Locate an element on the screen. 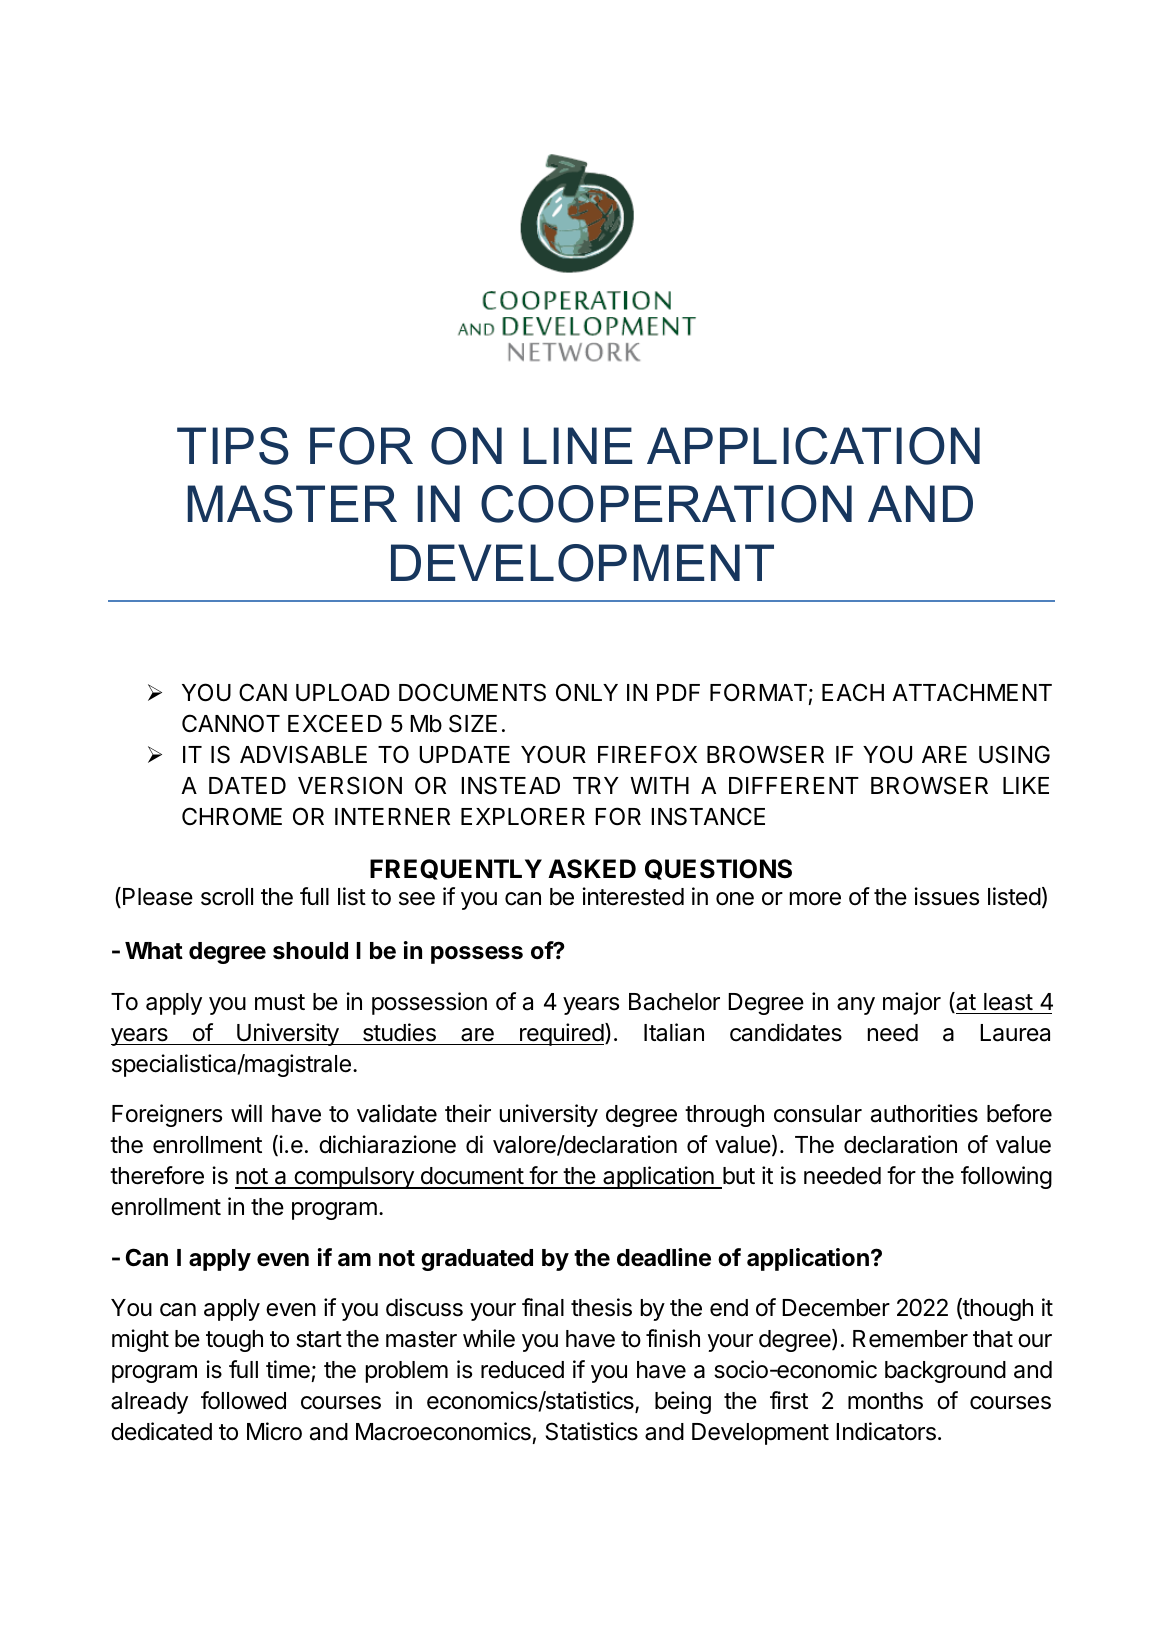 The width and height of the screenshot is (1163, 1645). months is located at coordinates (885, 1401).
